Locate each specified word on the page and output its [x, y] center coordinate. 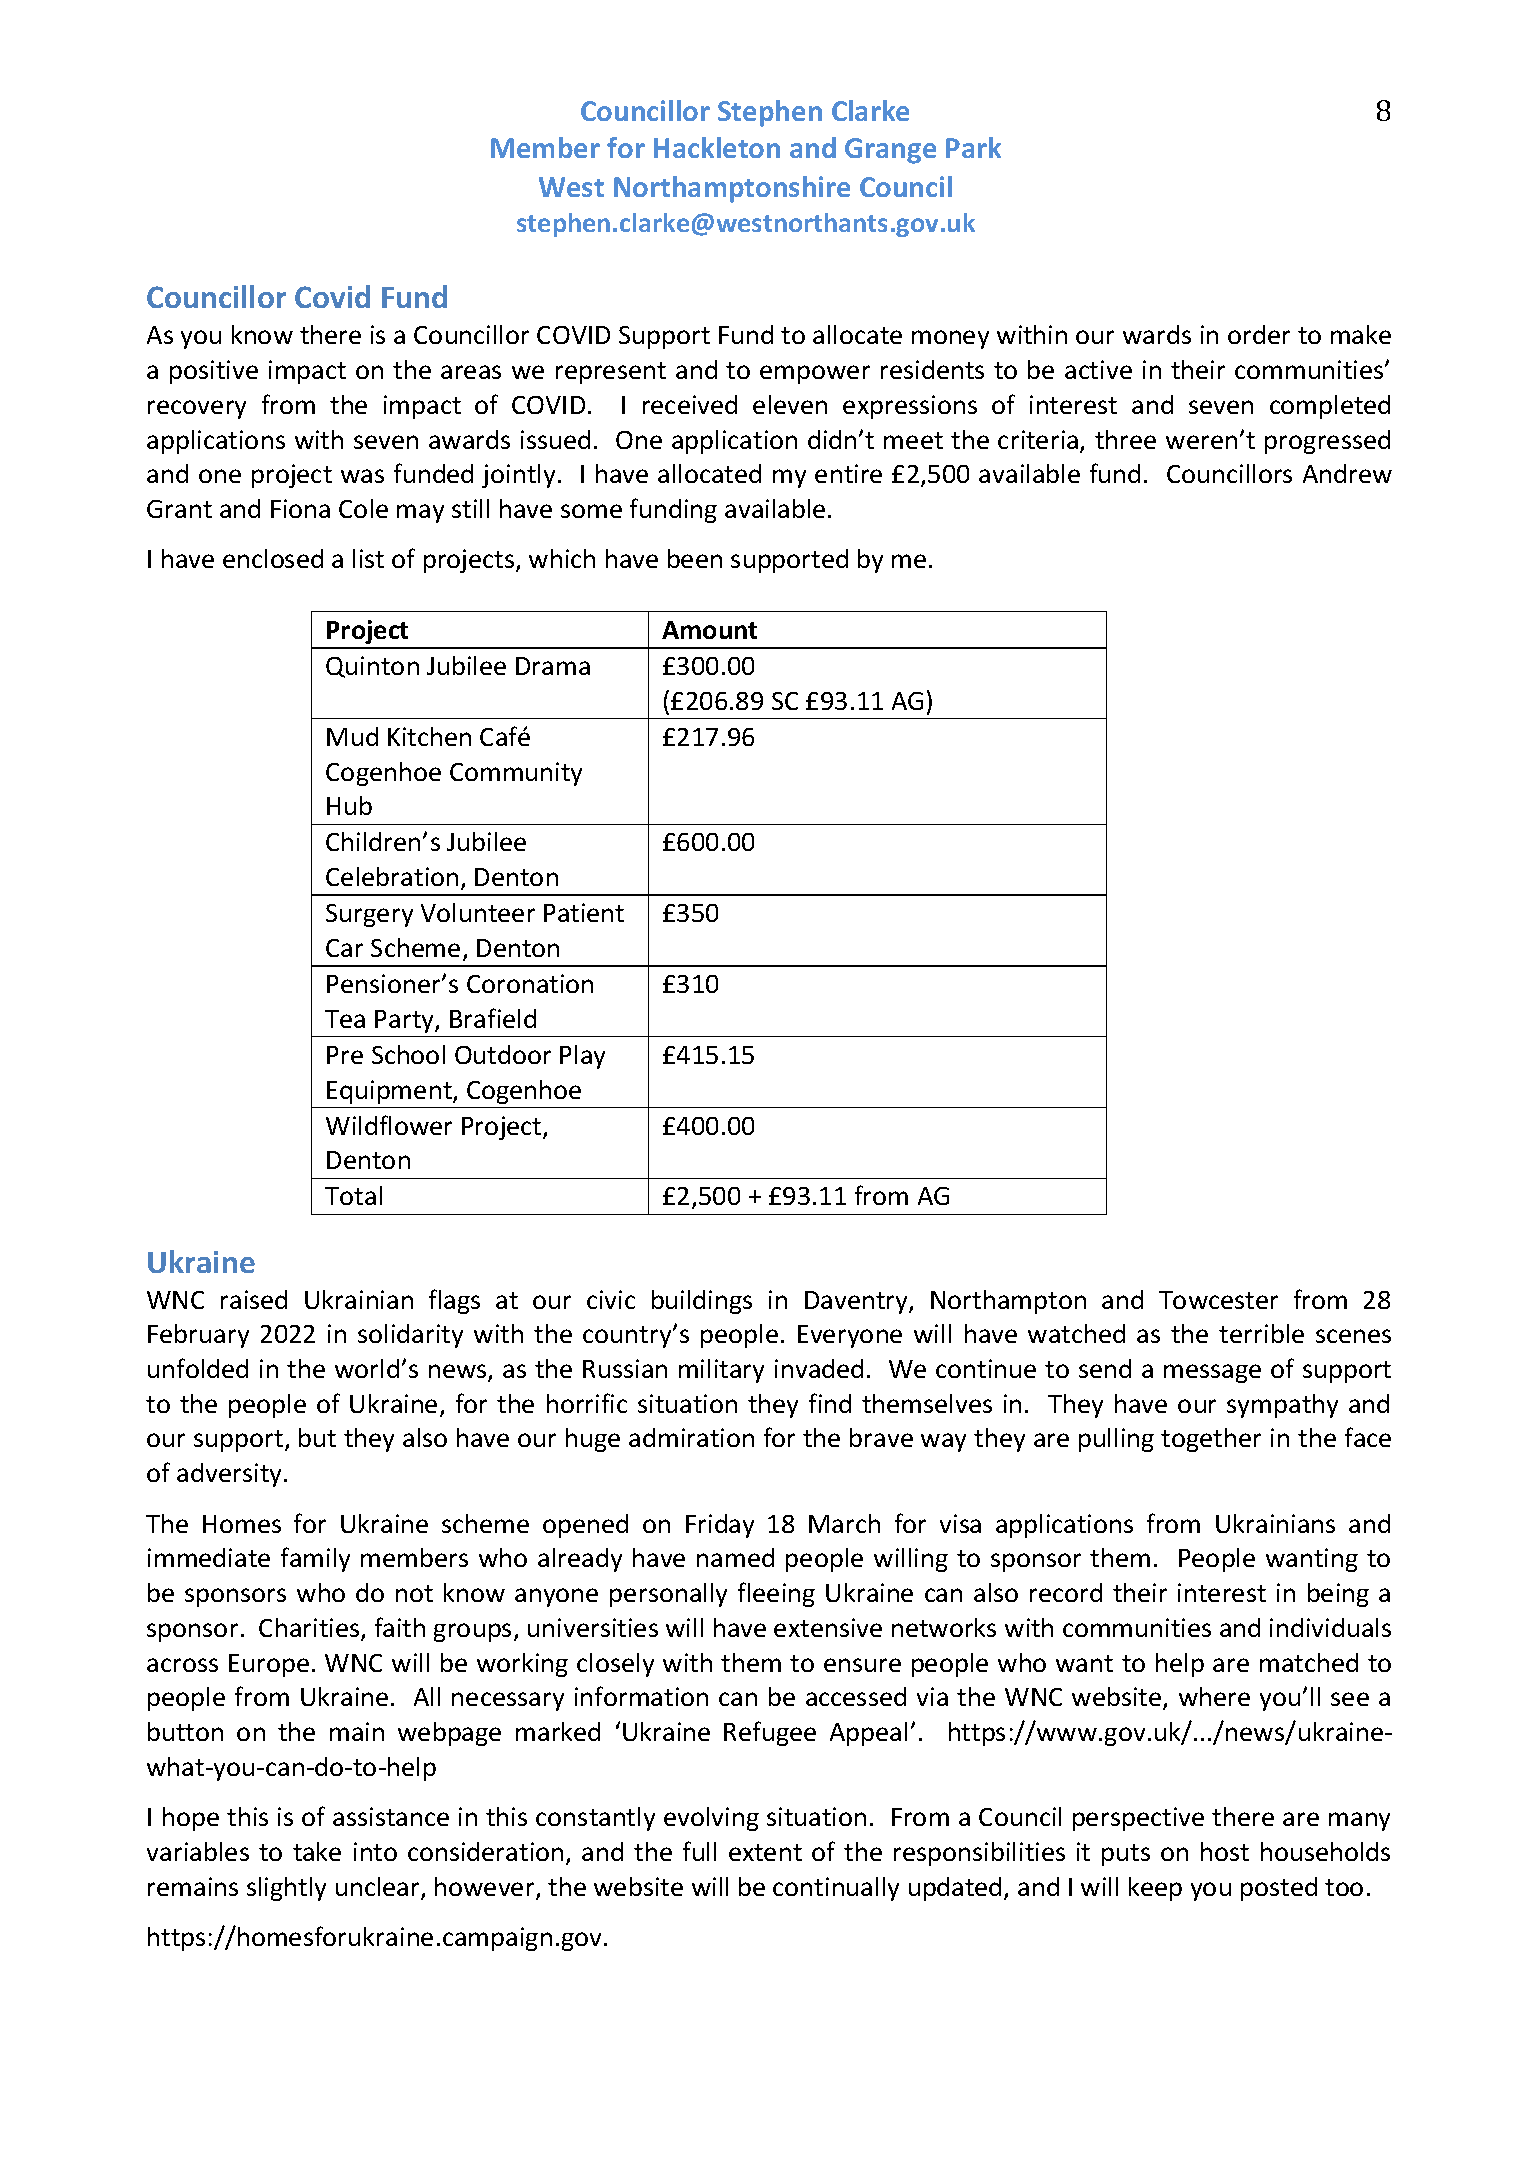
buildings [702, 1302]
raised [254, 1299]
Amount [709, 630]
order [1259, 334]
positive [214, 372]
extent [765, 1852]
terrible [1261, 1333]
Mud [352, 736]
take [317, 1851]
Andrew [1347, 473]
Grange [890, 151]
